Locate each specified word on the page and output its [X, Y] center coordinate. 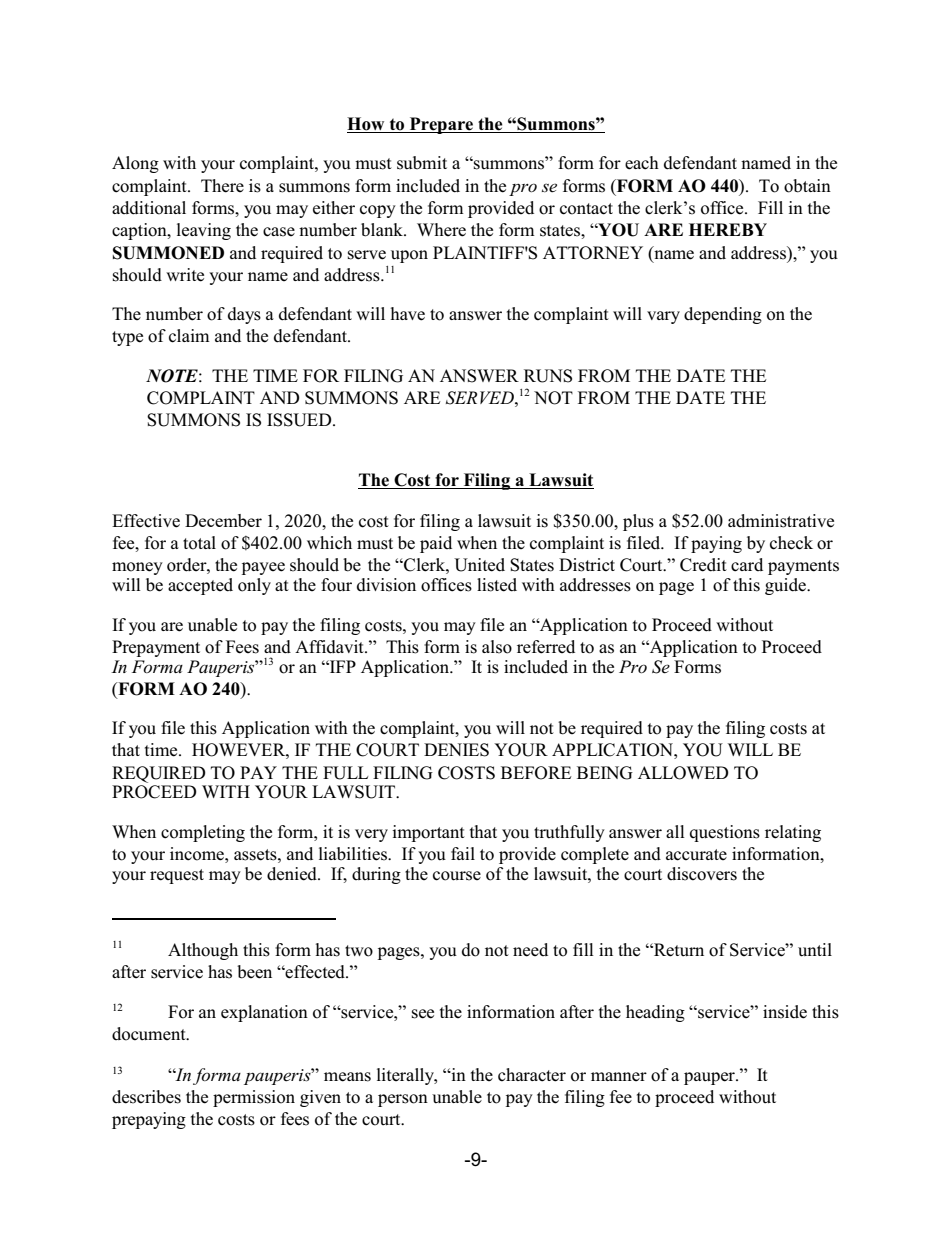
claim [189, 336]
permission [254, 1098]
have [408, 314]
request [177, 876]
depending [723, 315]
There [222, 186]
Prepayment [156, 648]
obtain [807, 186]
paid [436, 544]
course [457, 876]
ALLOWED [683, 773]
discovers [702, 874]
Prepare [442, 125]
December [223, 520]
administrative [781, 521]
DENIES [456, 750]
